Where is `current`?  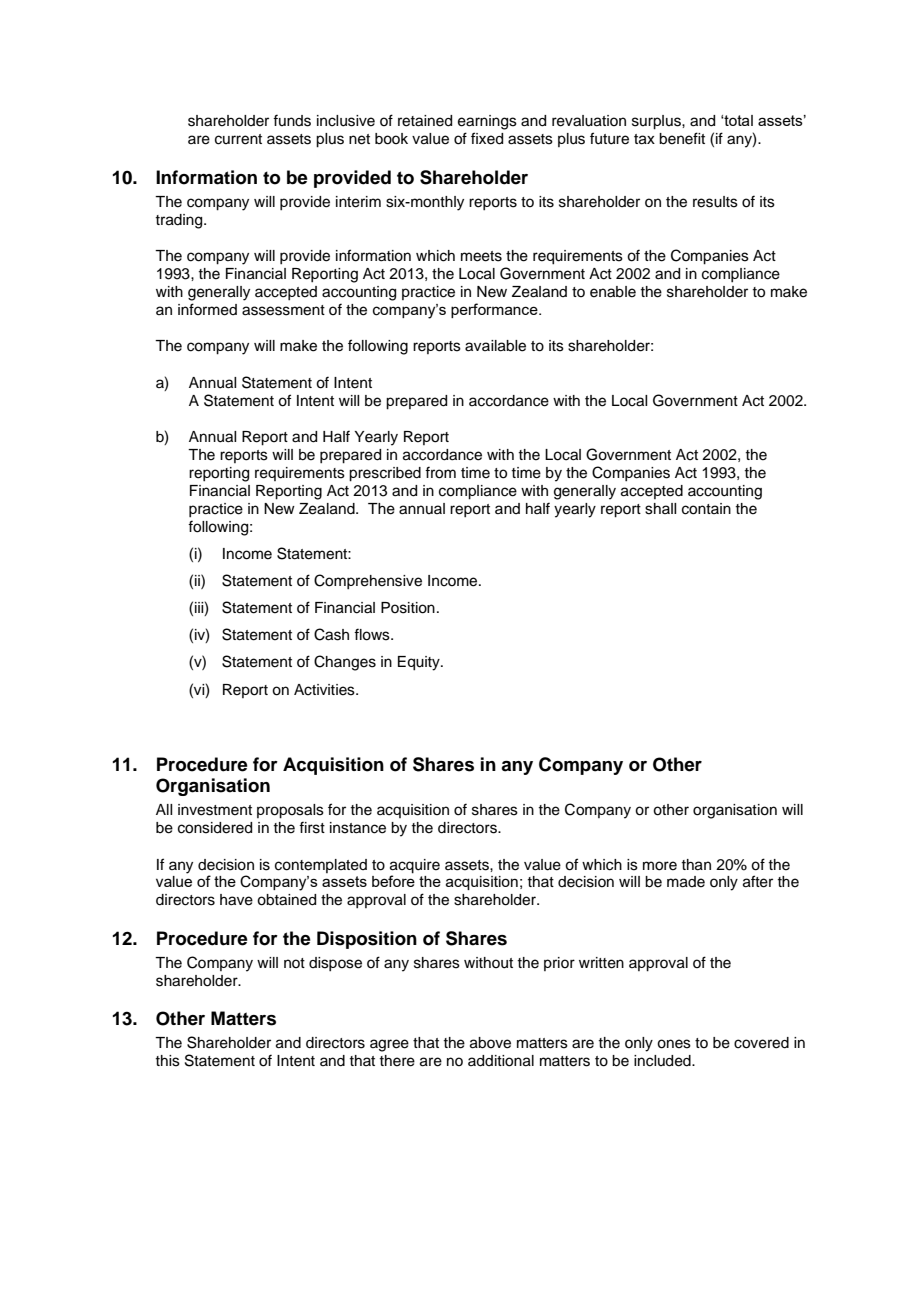
current is located at coordinates (238, 139).
